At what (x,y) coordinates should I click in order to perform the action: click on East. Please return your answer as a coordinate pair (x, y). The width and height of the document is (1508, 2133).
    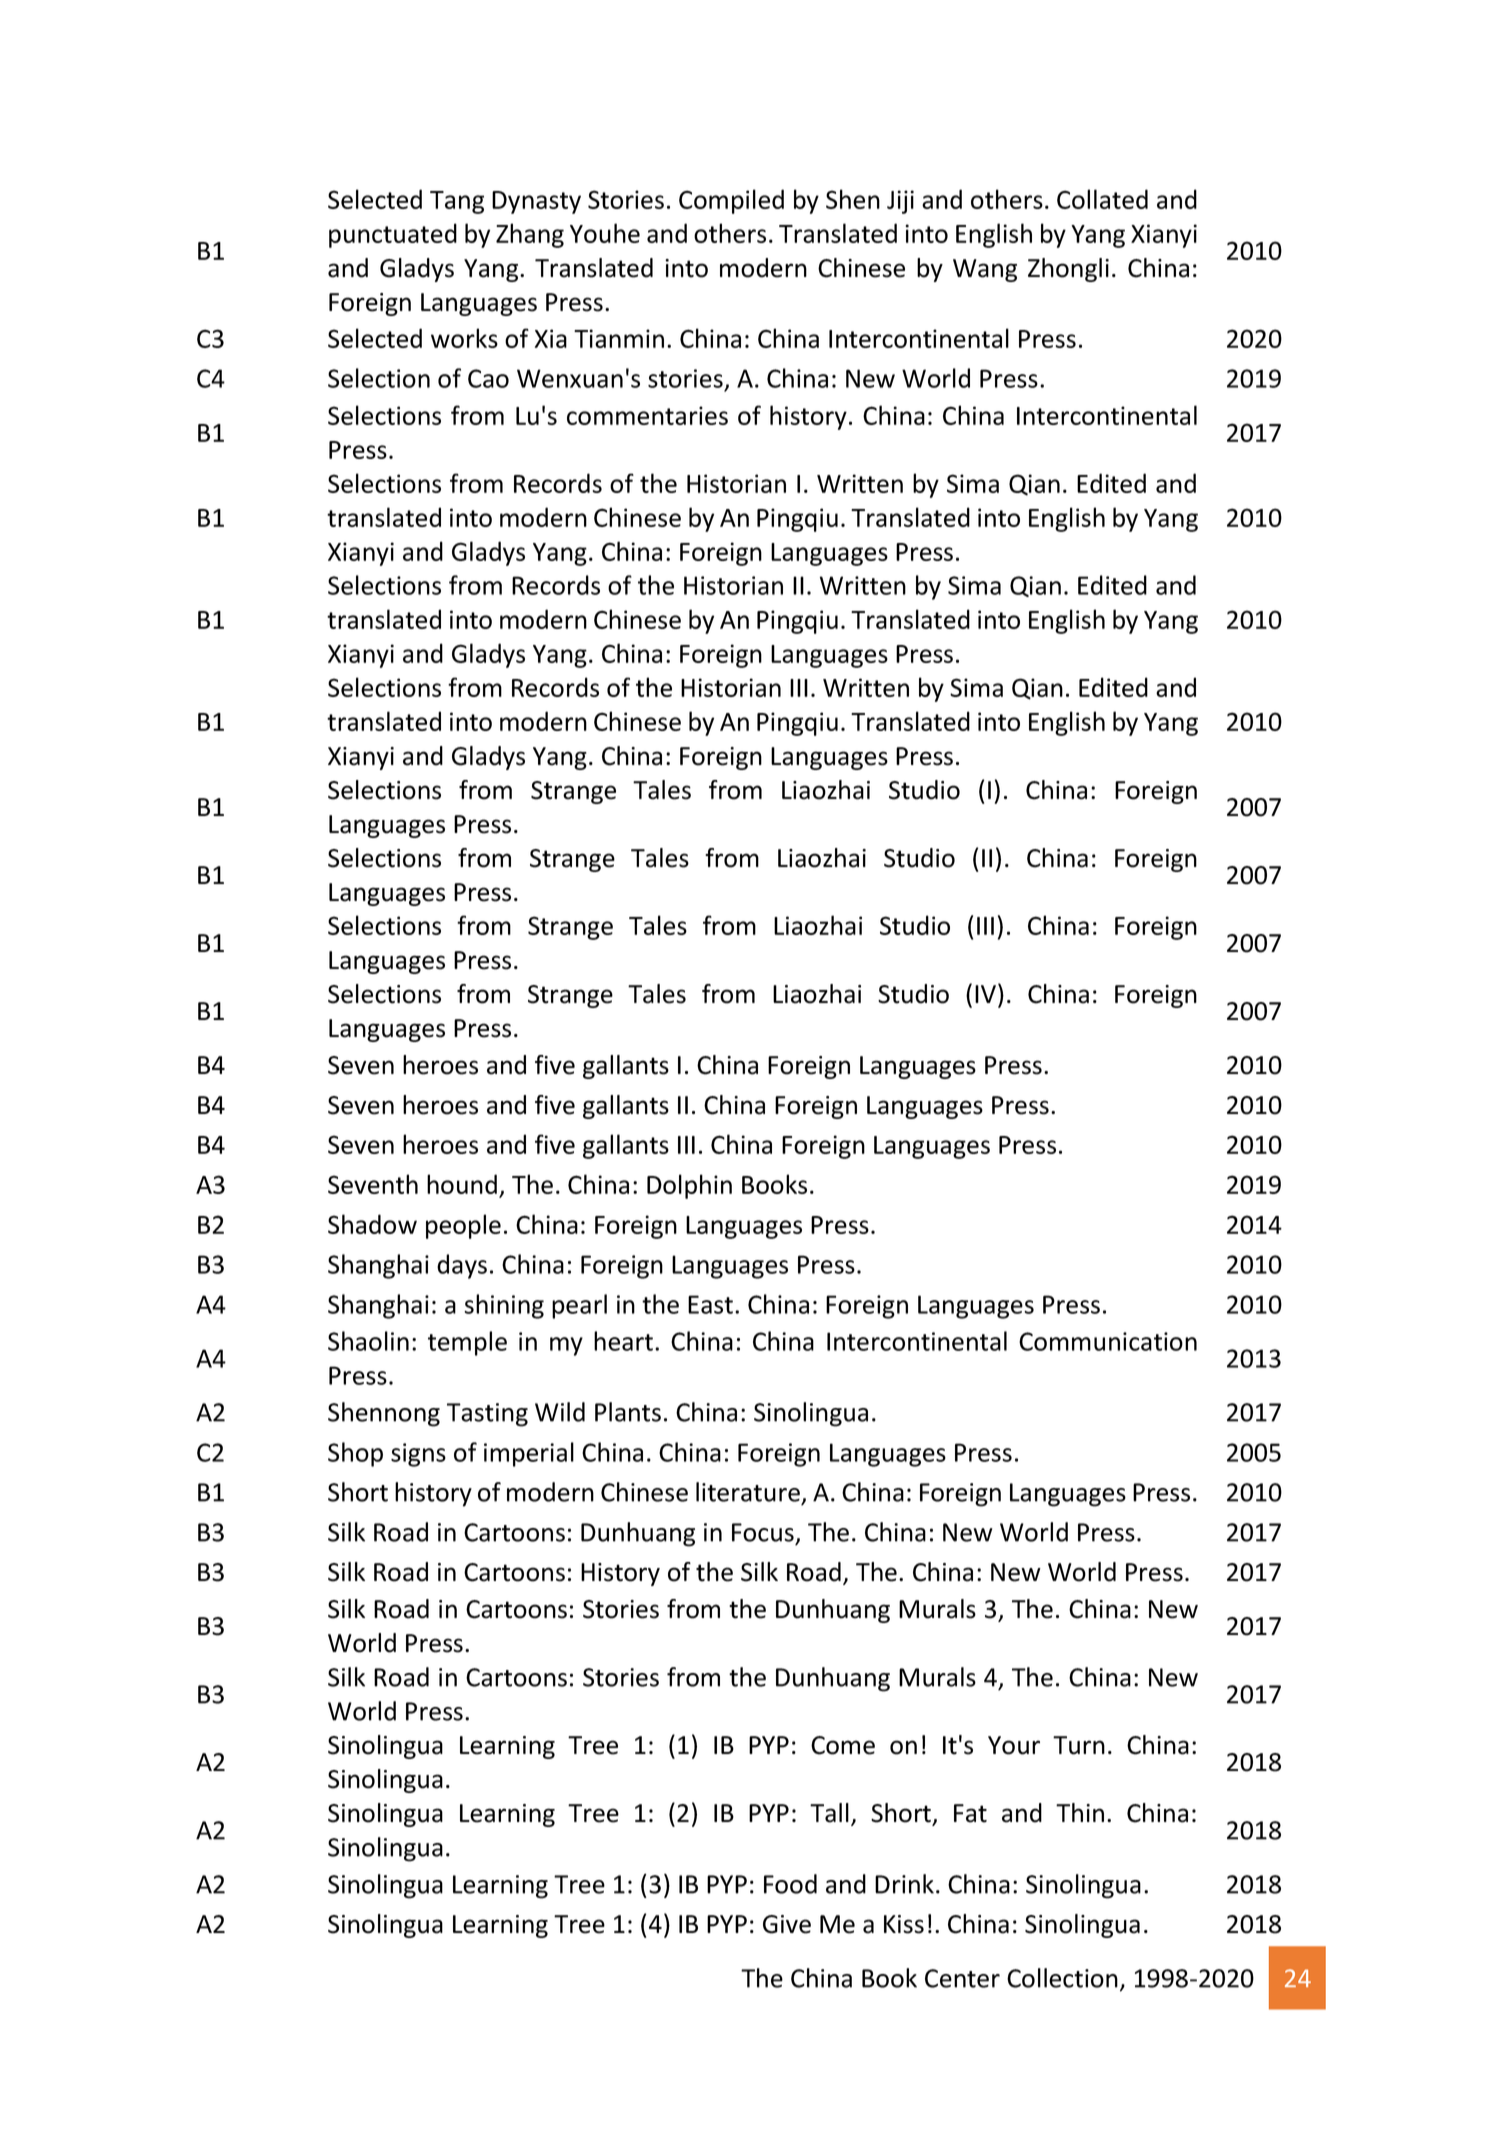
    Looking at the image, I should click on (710, 1304).
